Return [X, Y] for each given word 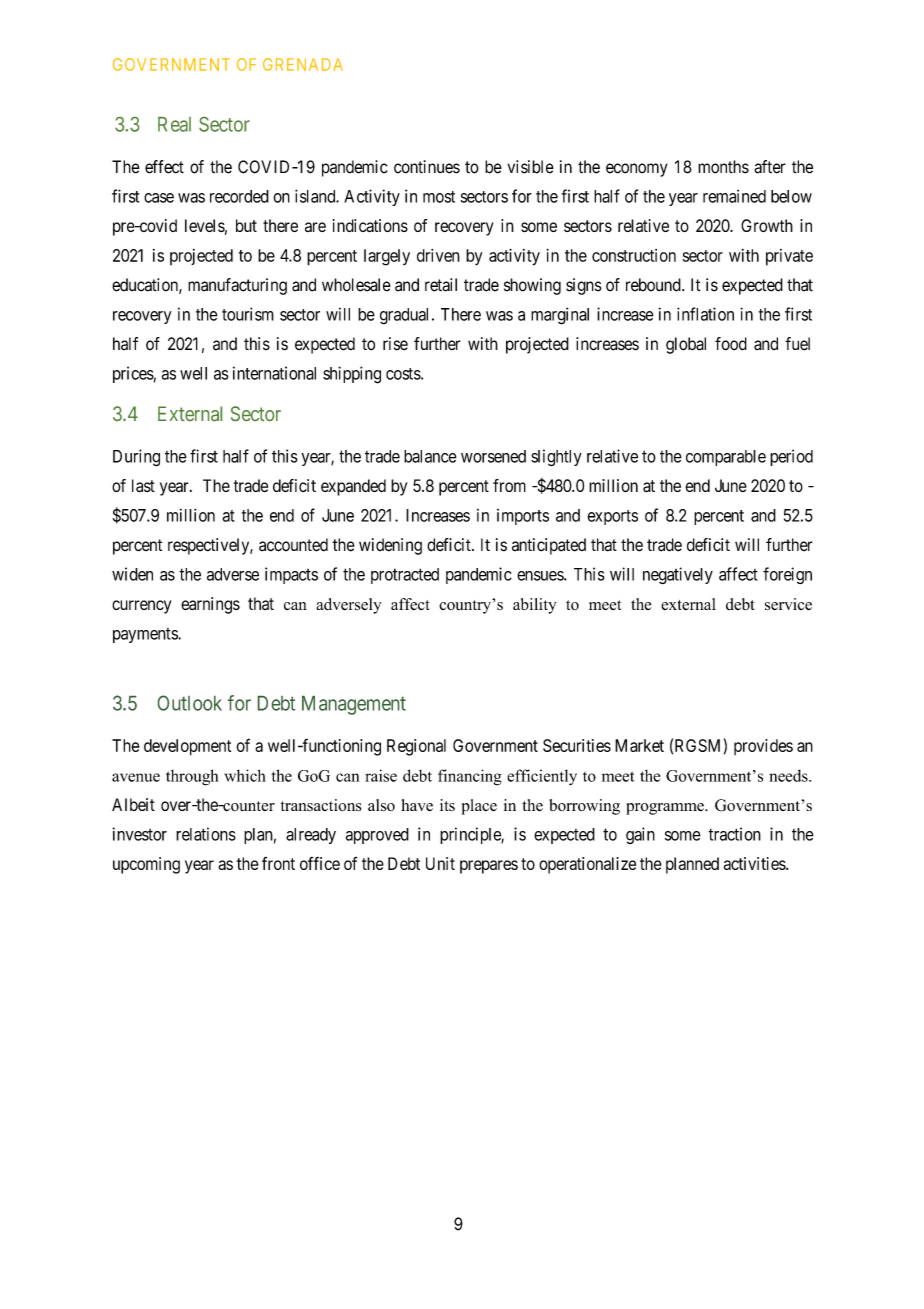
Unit [440, 863]
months [723, 167]
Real [174, 124]
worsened [493, 456]
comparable [726, 458]
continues [427, 167]
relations [206, 834]
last [143, 485]
